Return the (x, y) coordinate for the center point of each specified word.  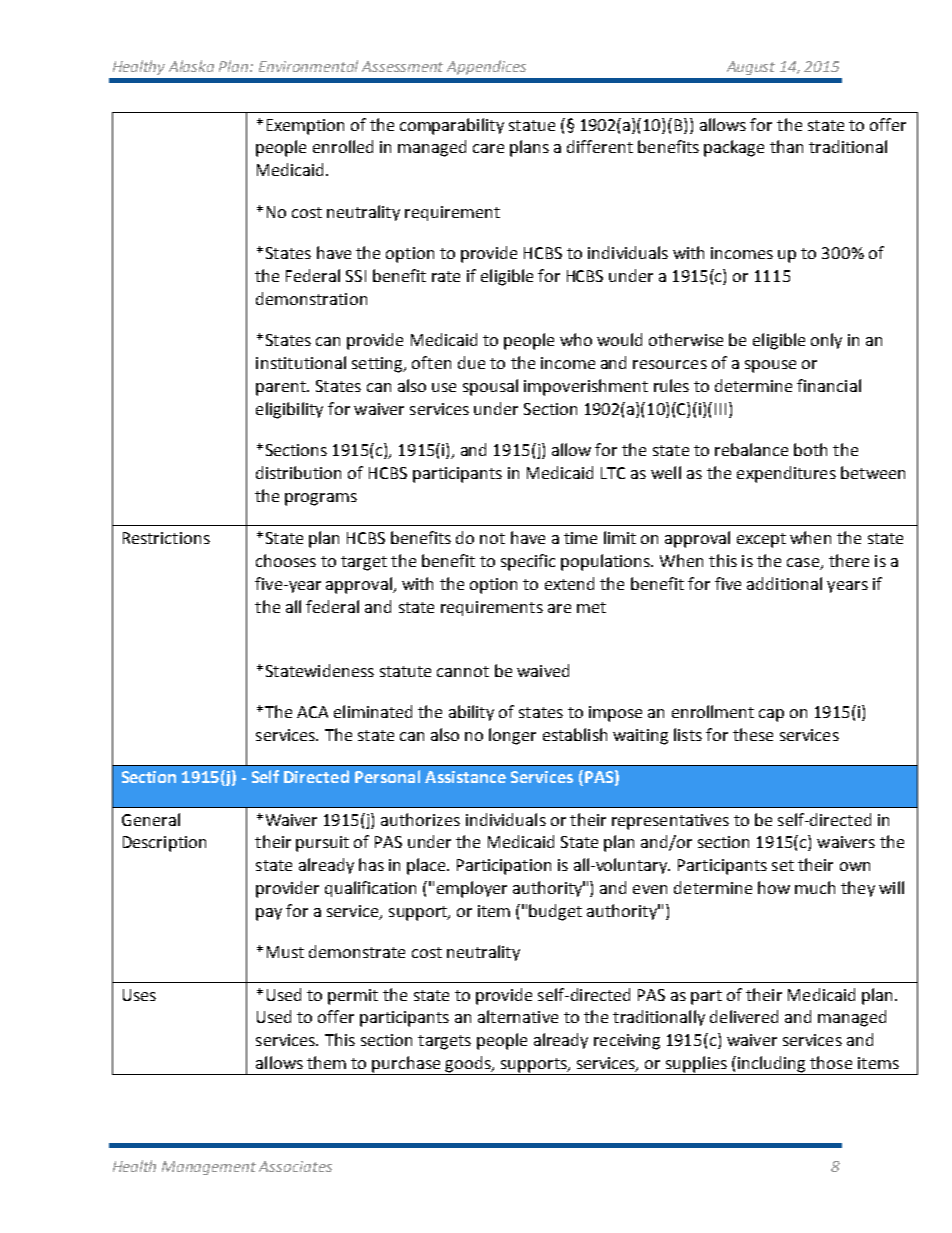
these (753, 734)
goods (468, 1065)
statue (532, 125)
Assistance (465, 777)
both (810, 449)
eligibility (289, 410)
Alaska (191, 66)
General (151, 819)
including (772, 1065)
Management (209, 1168)
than (786, 146)
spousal (490, 387)
